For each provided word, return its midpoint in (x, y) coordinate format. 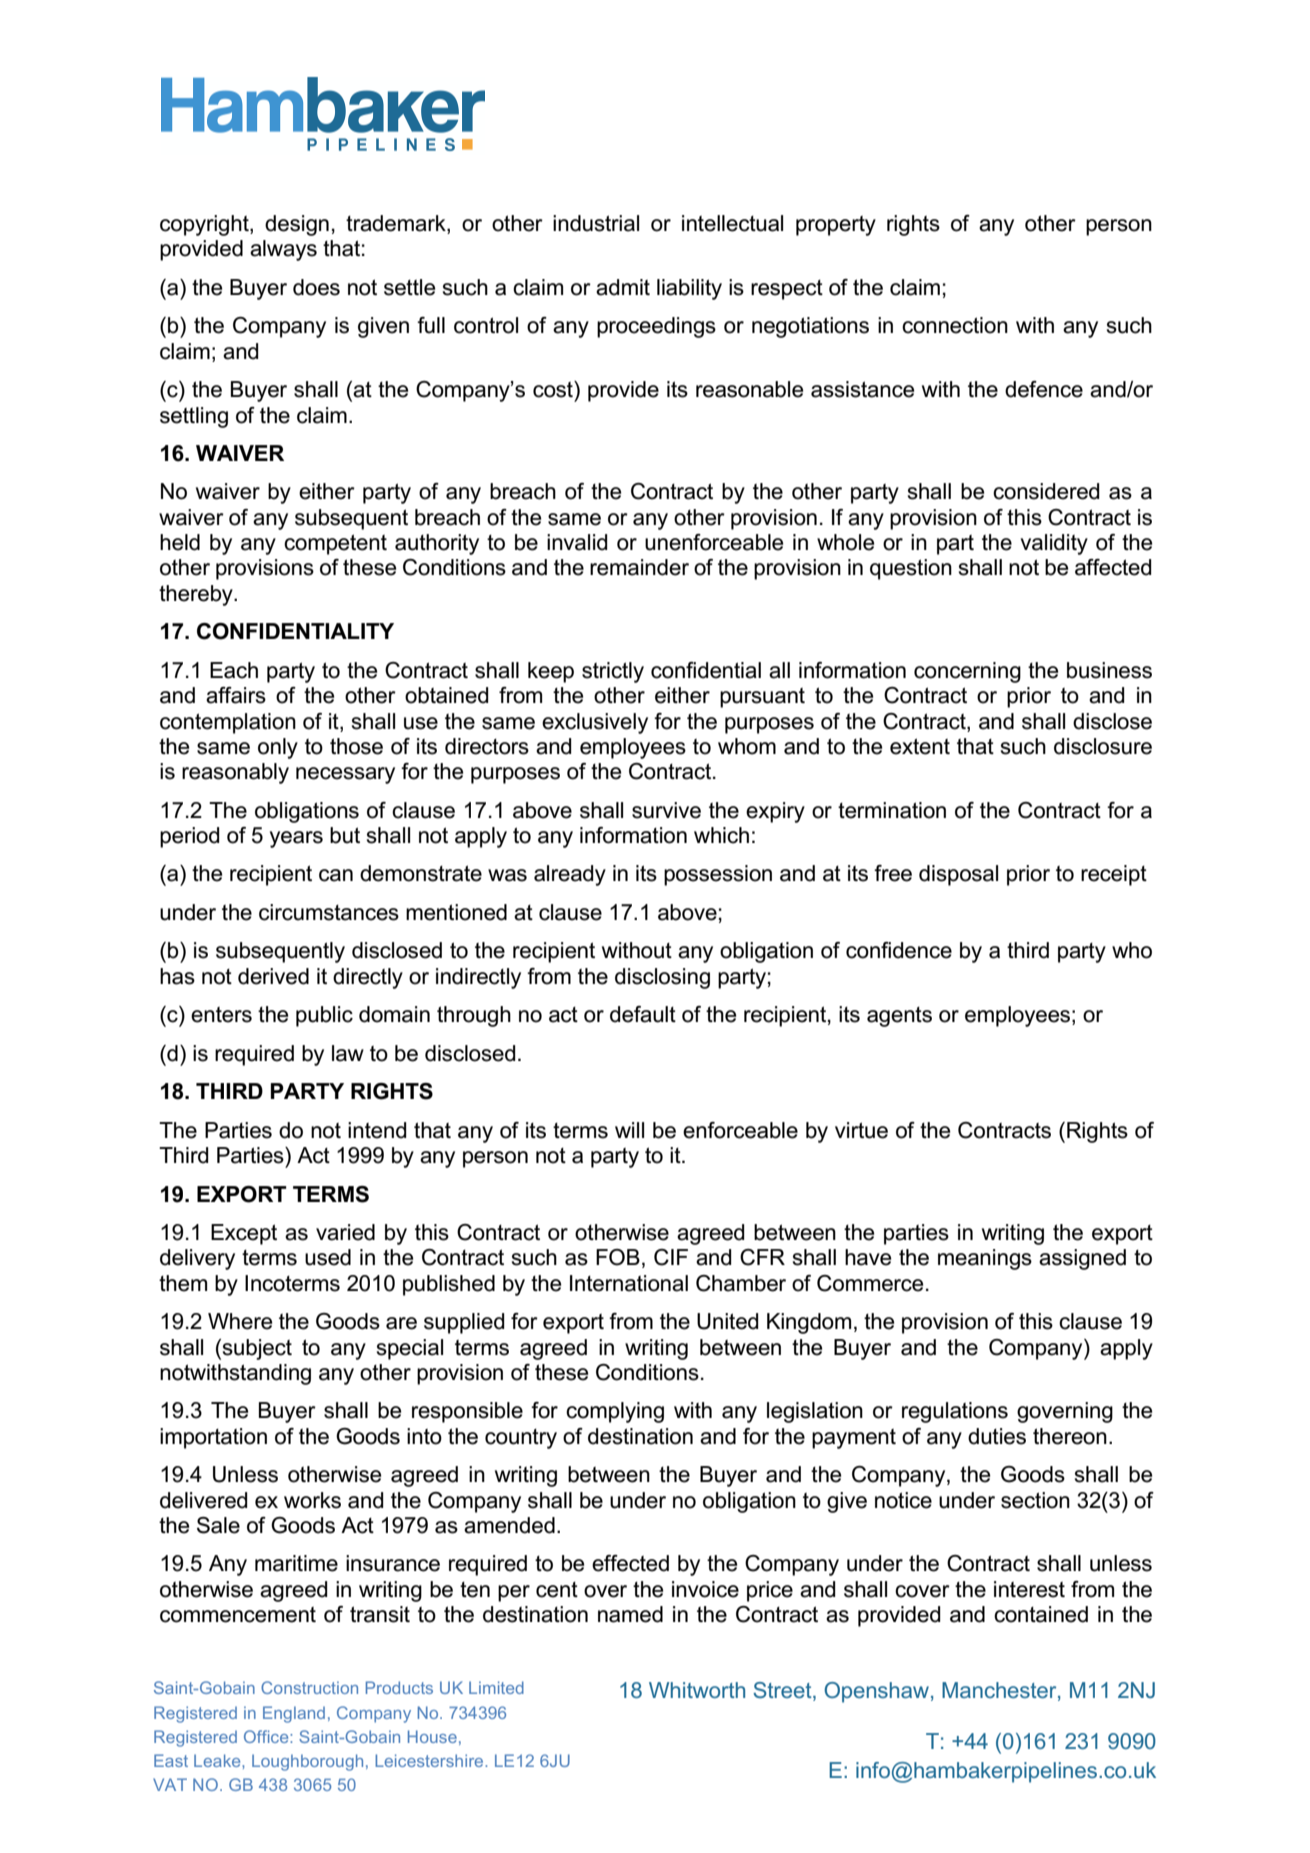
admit (623, 287)
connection (955, 325)
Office (267, 1736)
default (643, 1014)
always (283, 250)
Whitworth (697, 1690)
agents (899, 1017)
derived (273, 976)
